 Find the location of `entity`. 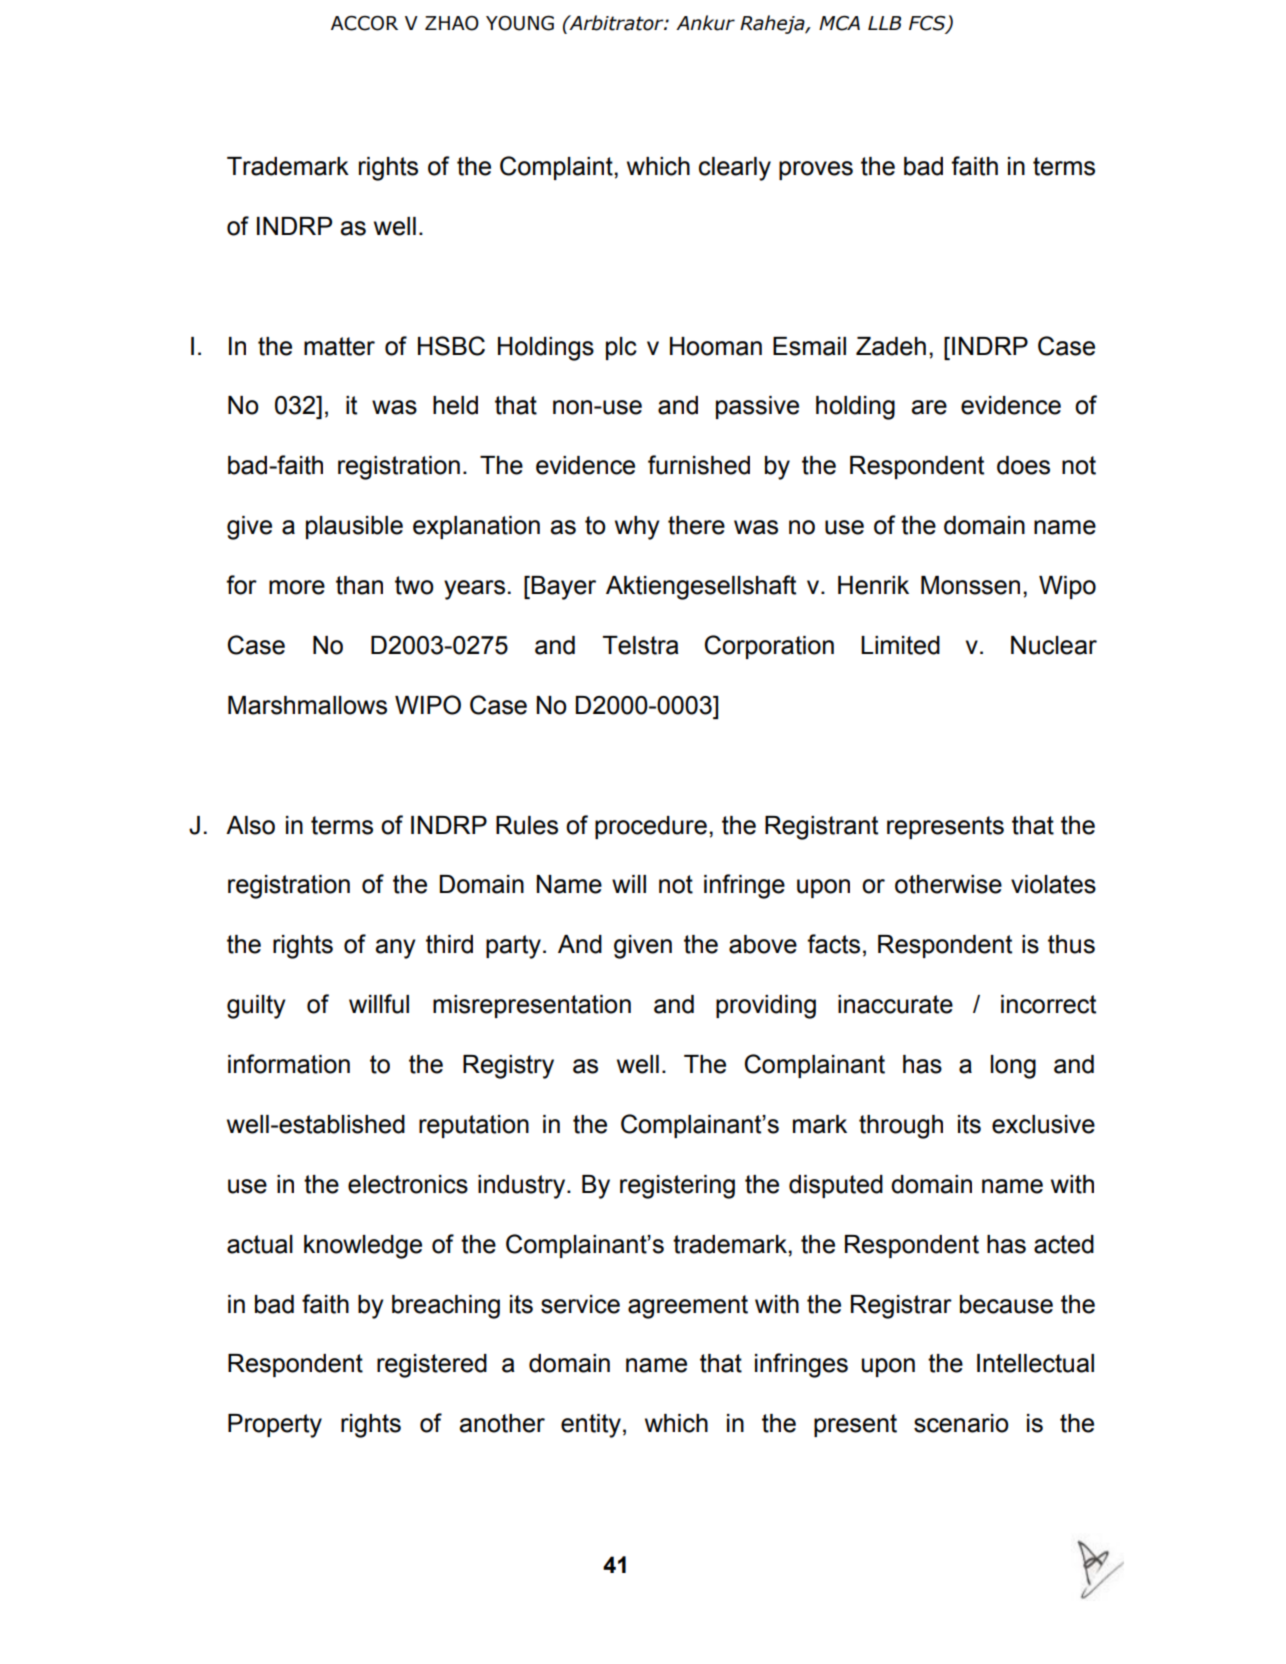

entity is located at coordinates (591, 1426).
